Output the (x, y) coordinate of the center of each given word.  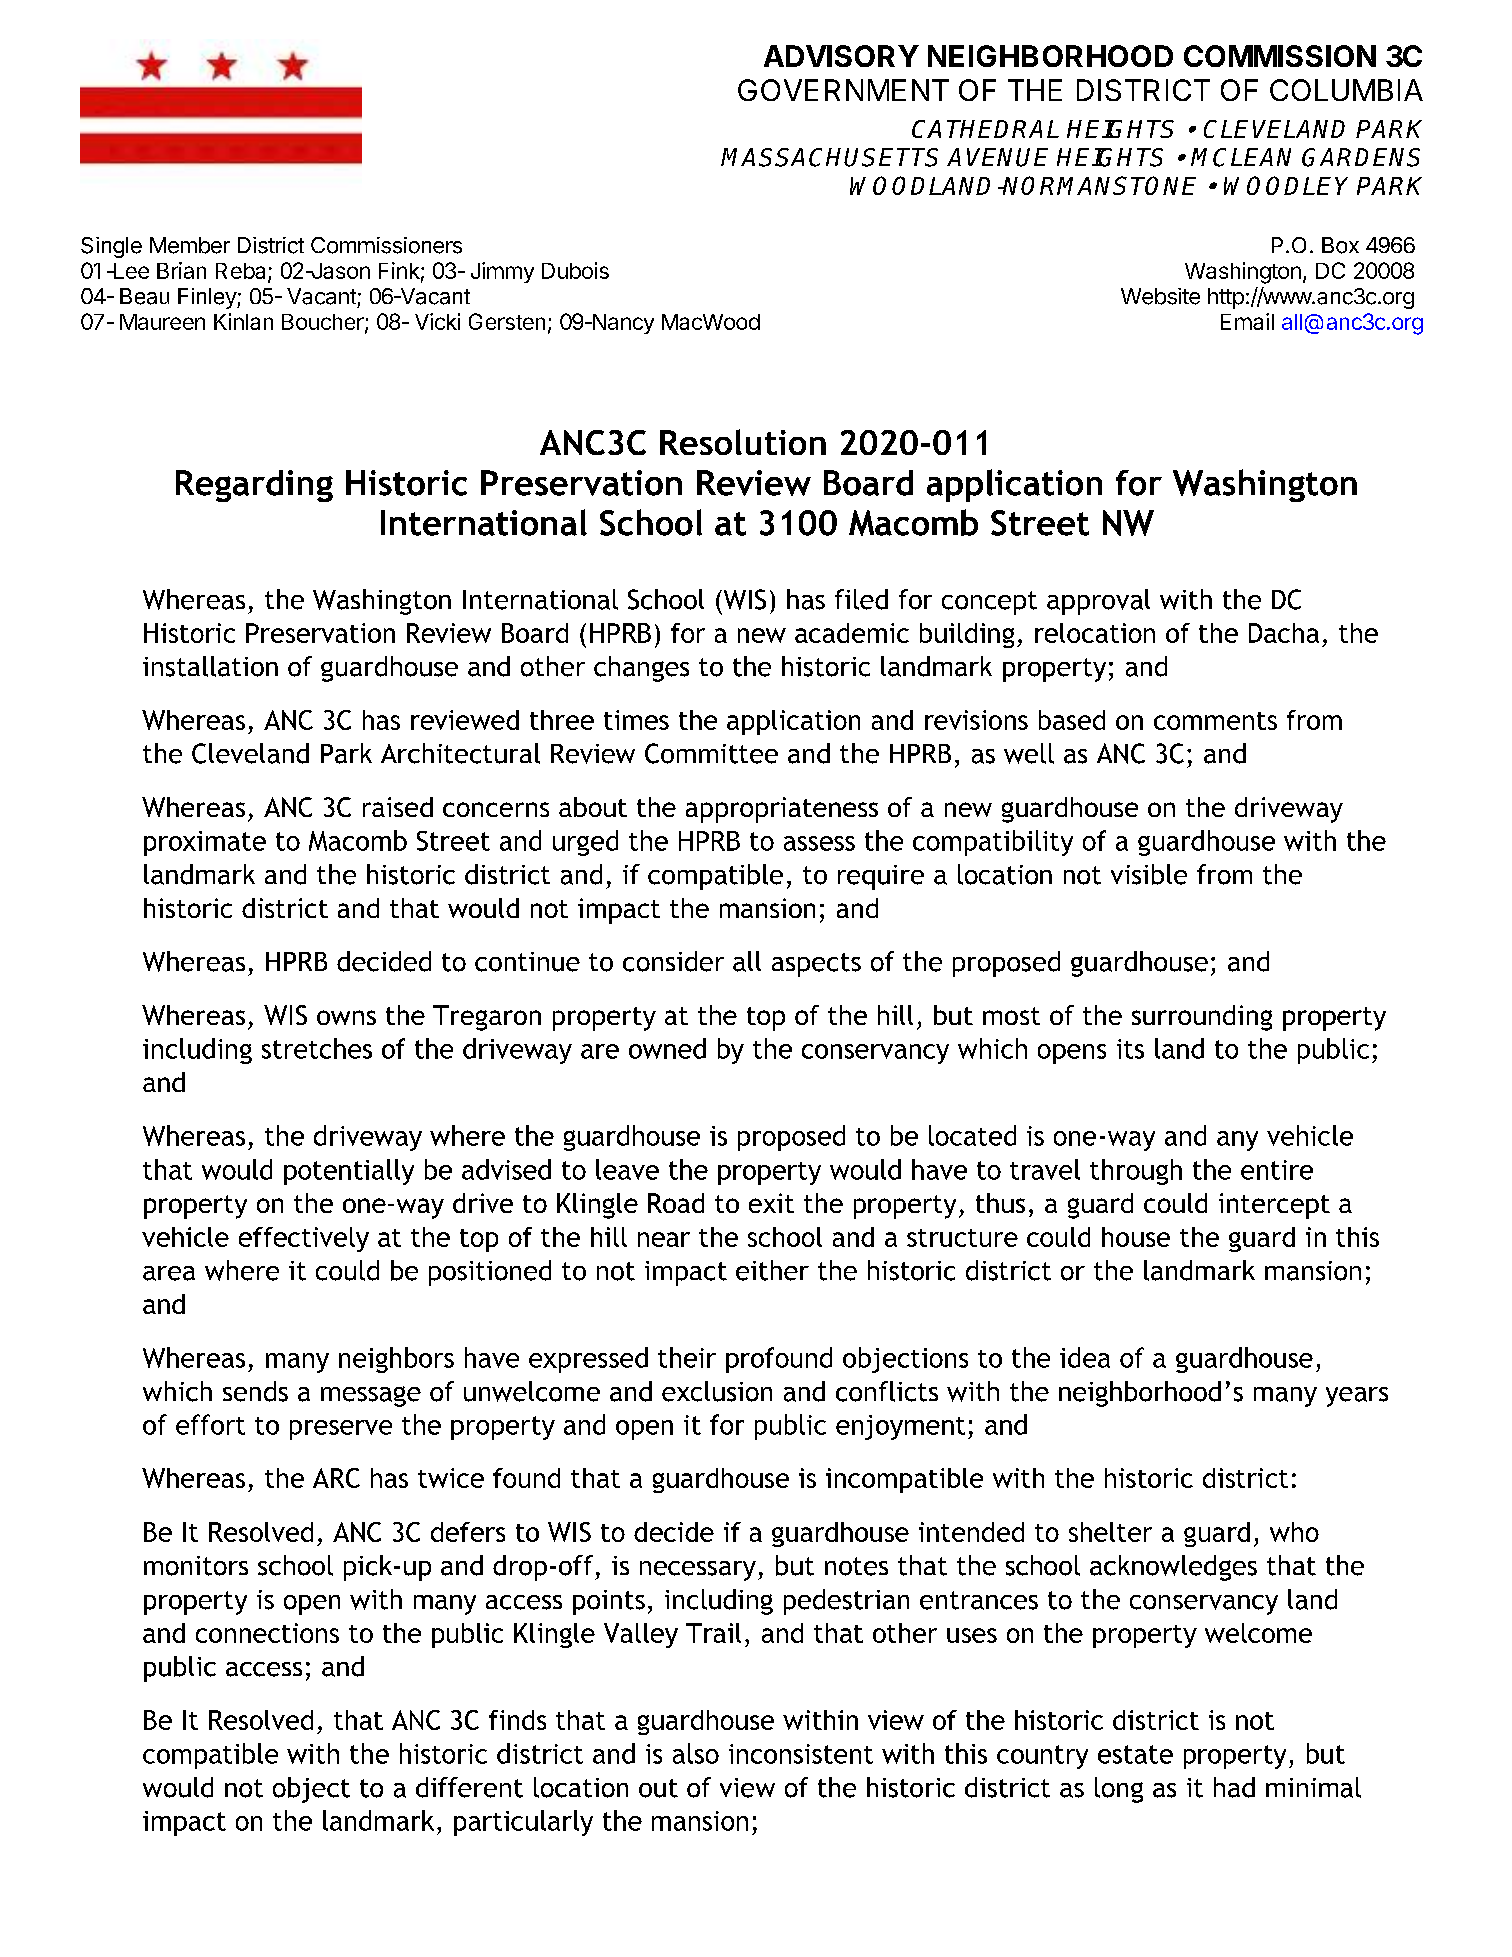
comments (1215, 721)
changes (641, 669)
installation (210, 666)
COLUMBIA (1346, 90)
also (696, 1753)
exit (771, 1203)
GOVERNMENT (843, 90)
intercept (1274, 1206)
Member (190, 245)
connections (267, 1633)
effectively (304, 1239)
